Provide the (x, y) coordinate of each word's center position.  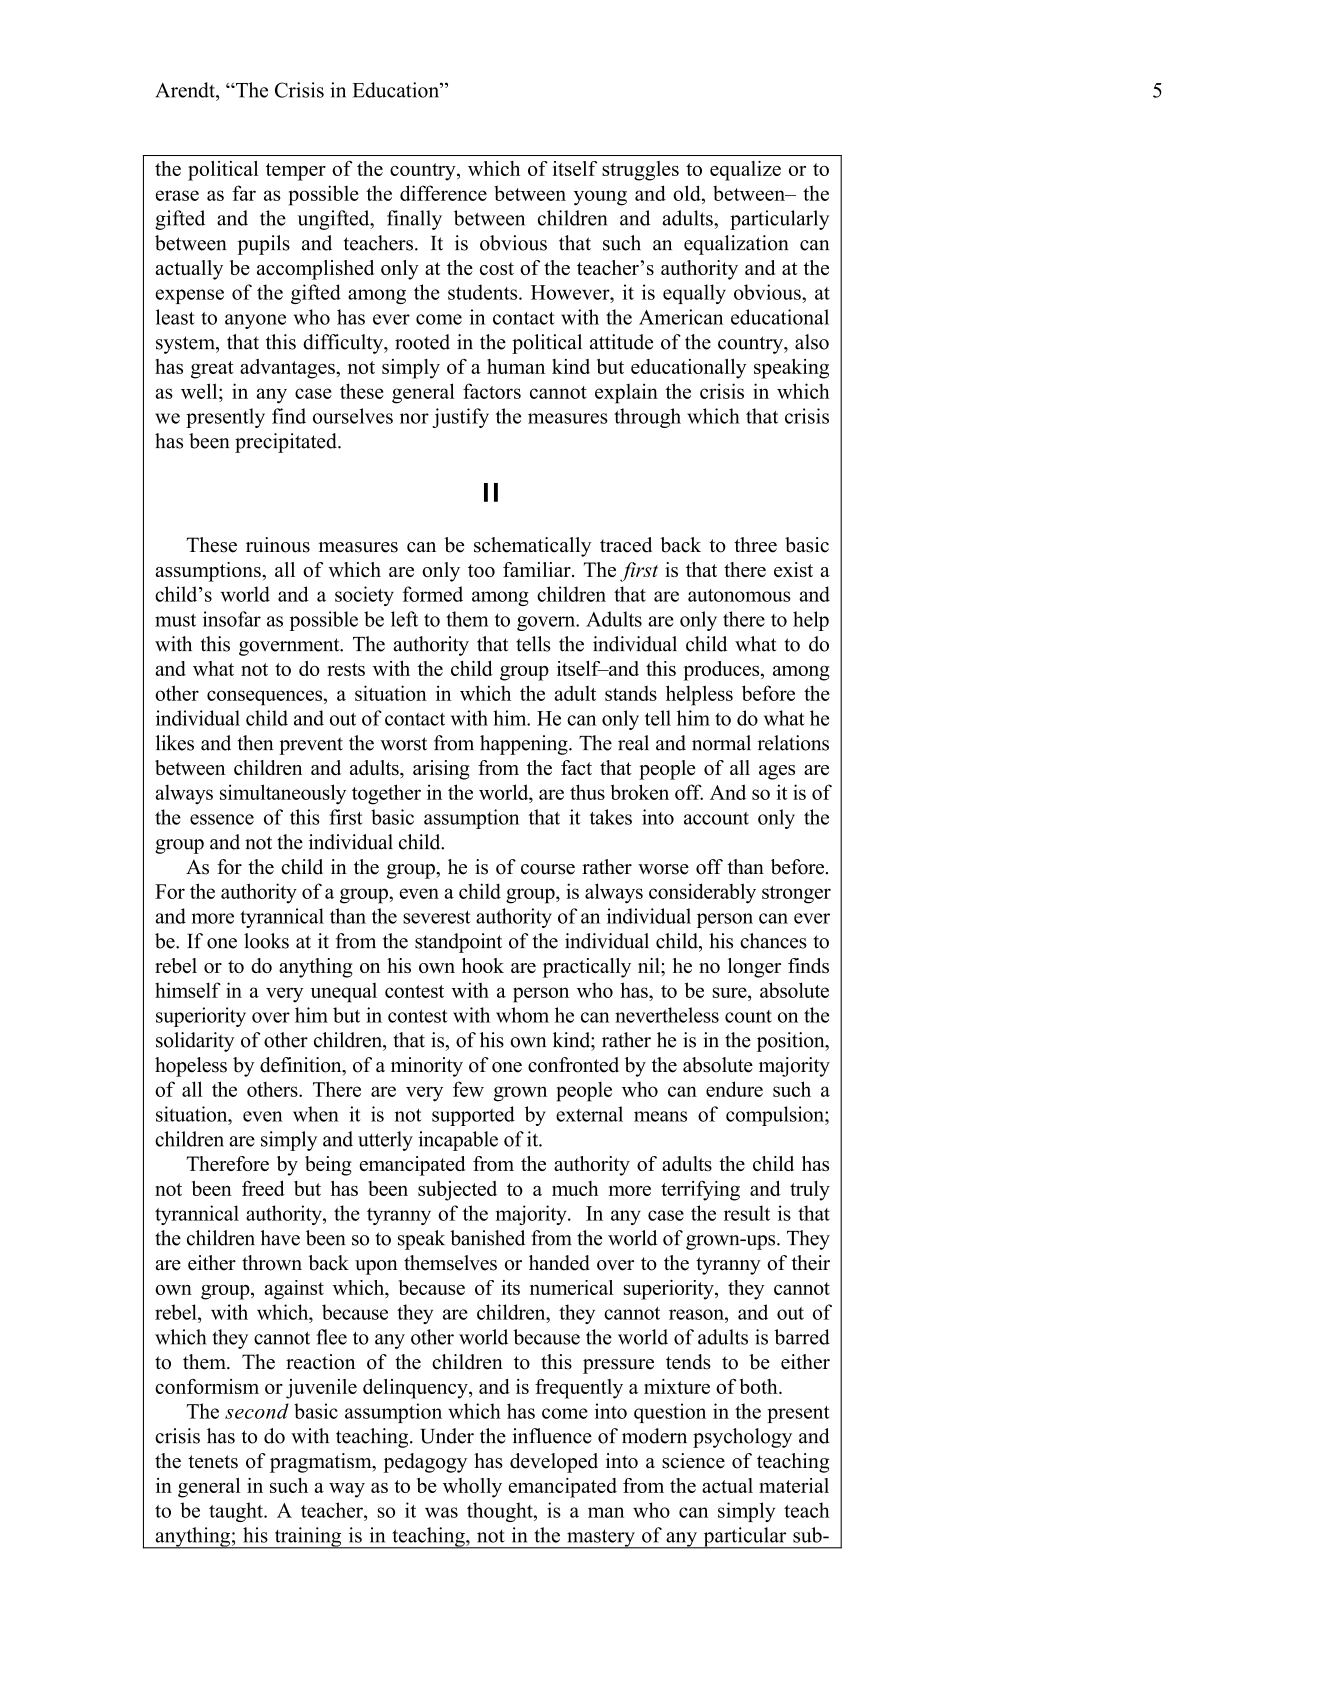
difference (443, 193)
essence (222, 819)
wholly (472, 1488)
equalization (736, 245)
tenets (213, 1462)
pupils (264, 245)
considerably (702, 893)
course (548, 869)
